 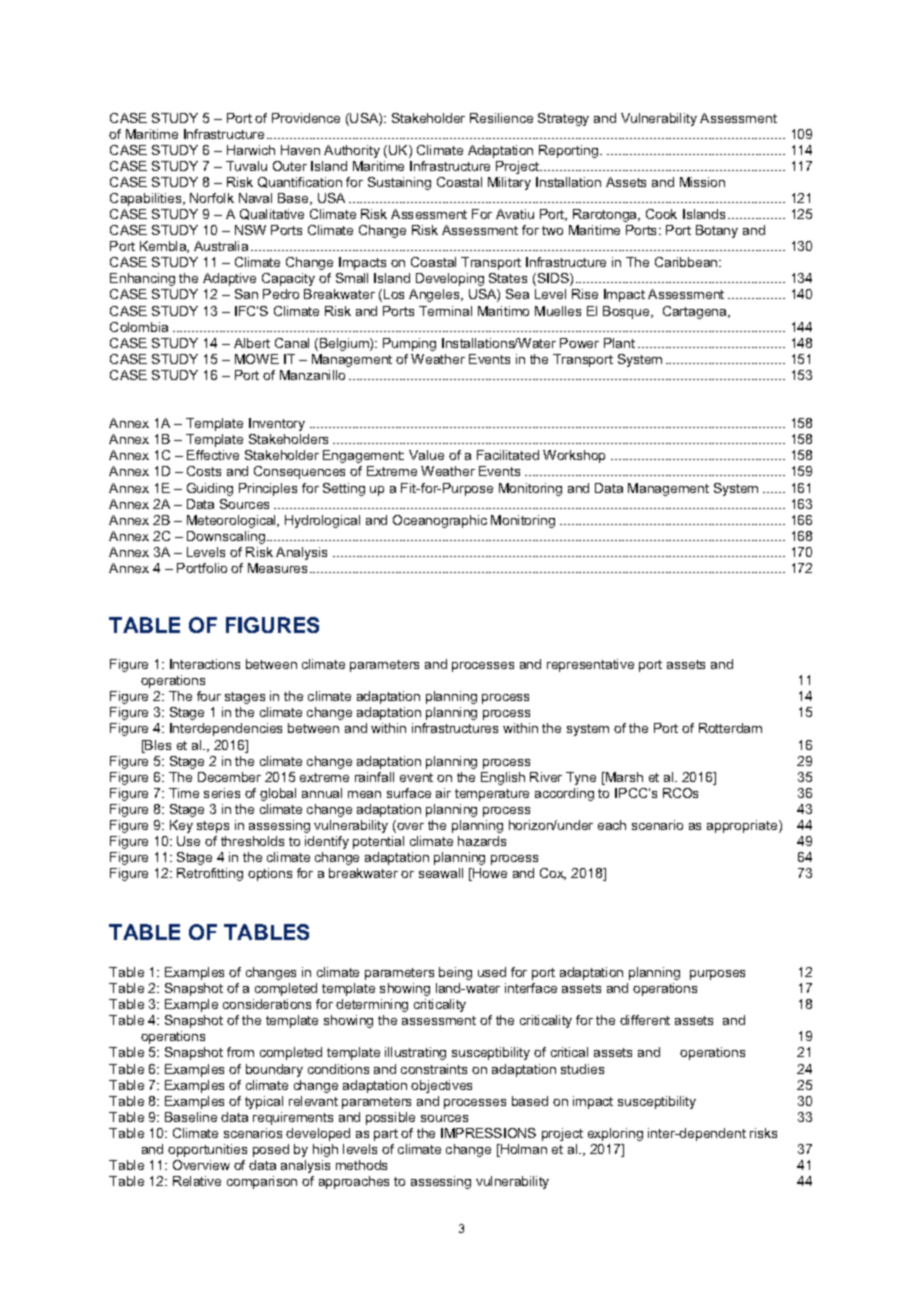 What do you see at coordinates (409, 344) in the document?
I see `Pumping` at bounding box center [409, 344].
